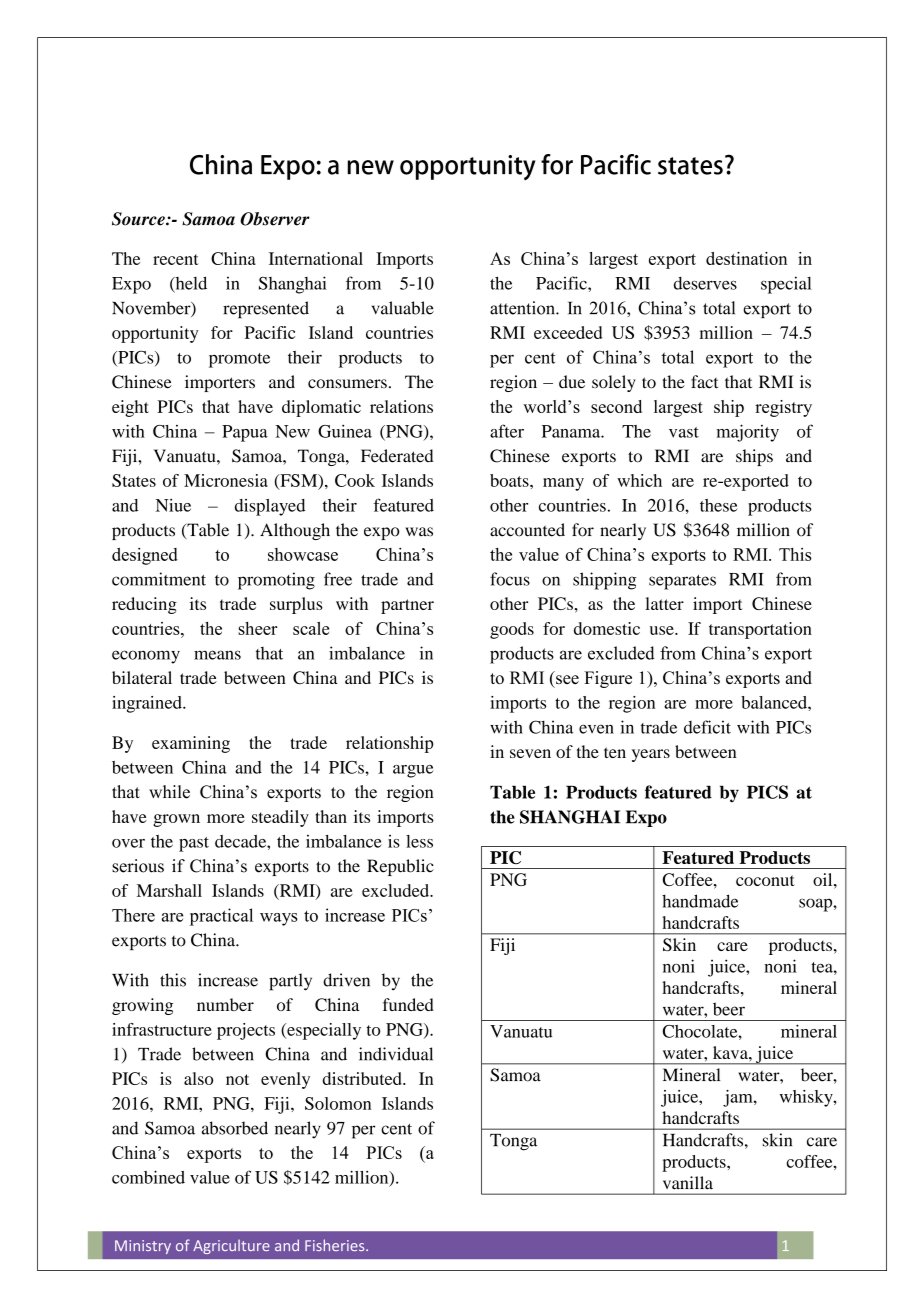  What do you see at coordinates (705, 283) in the screenshot?
I see `deserves` at bounding box center [705, 283].
